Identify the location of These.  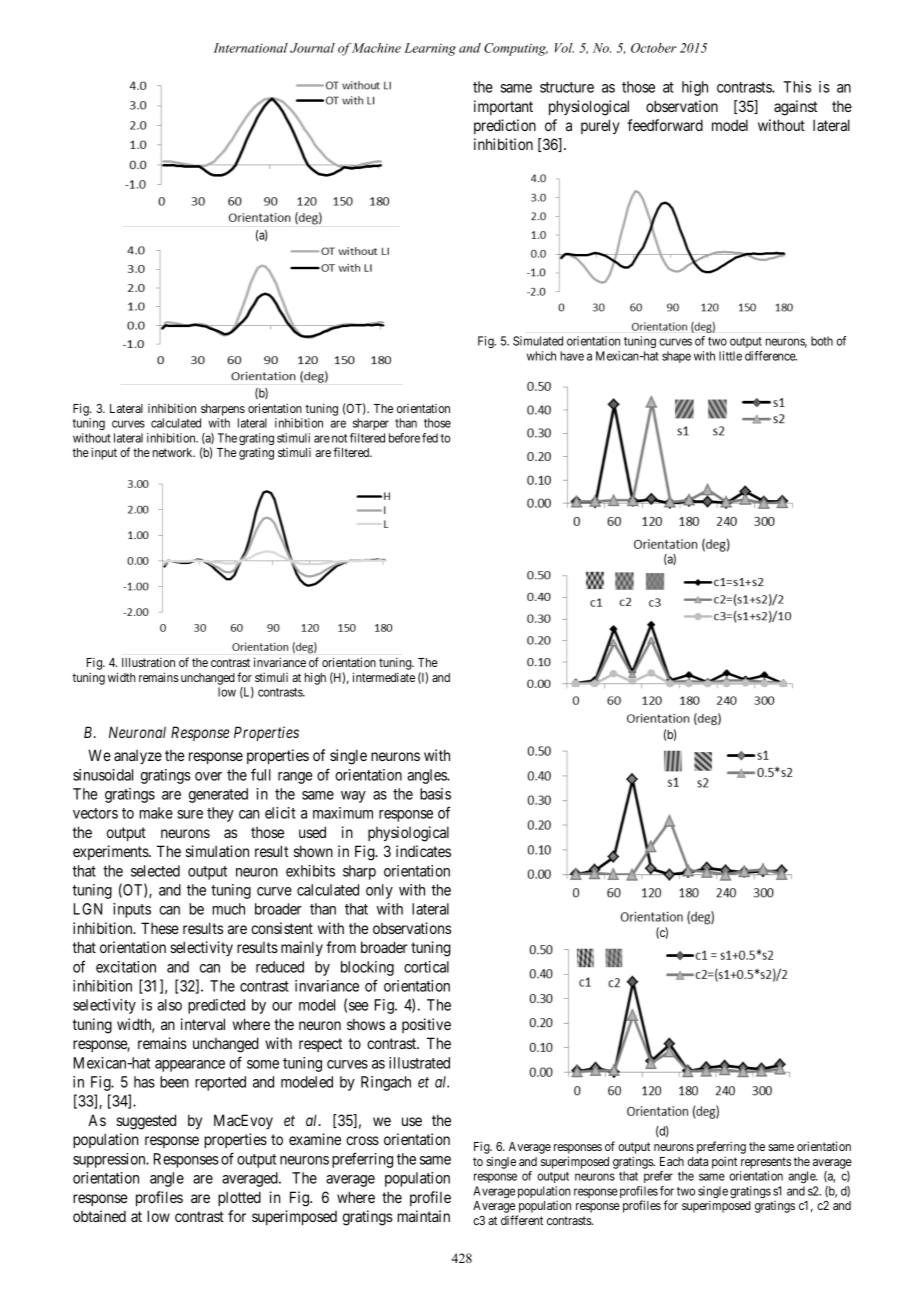
(160, 928).
